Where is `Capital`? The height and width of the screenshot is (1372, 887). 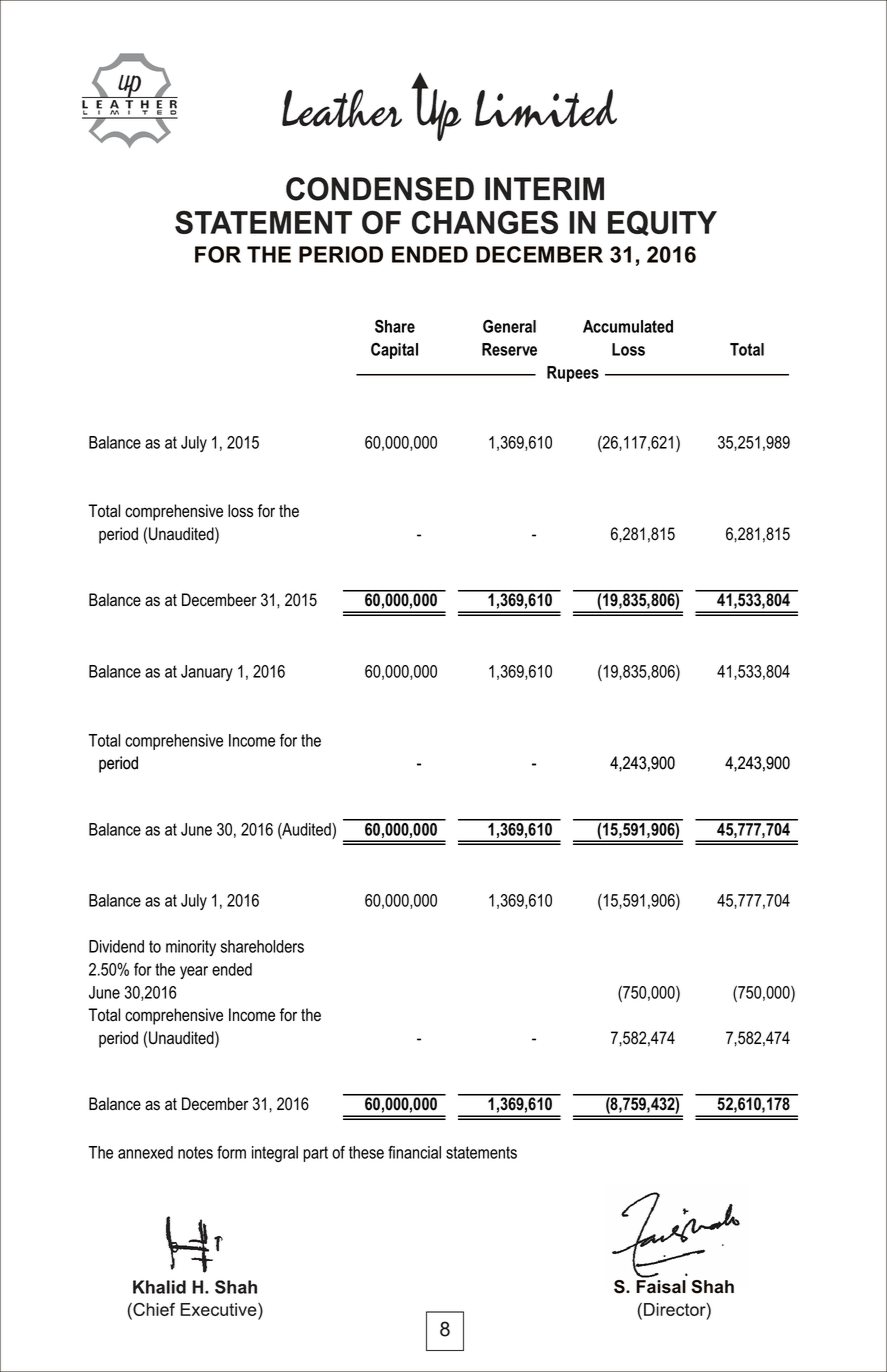
Capital is located at coordinates (394, 350).
